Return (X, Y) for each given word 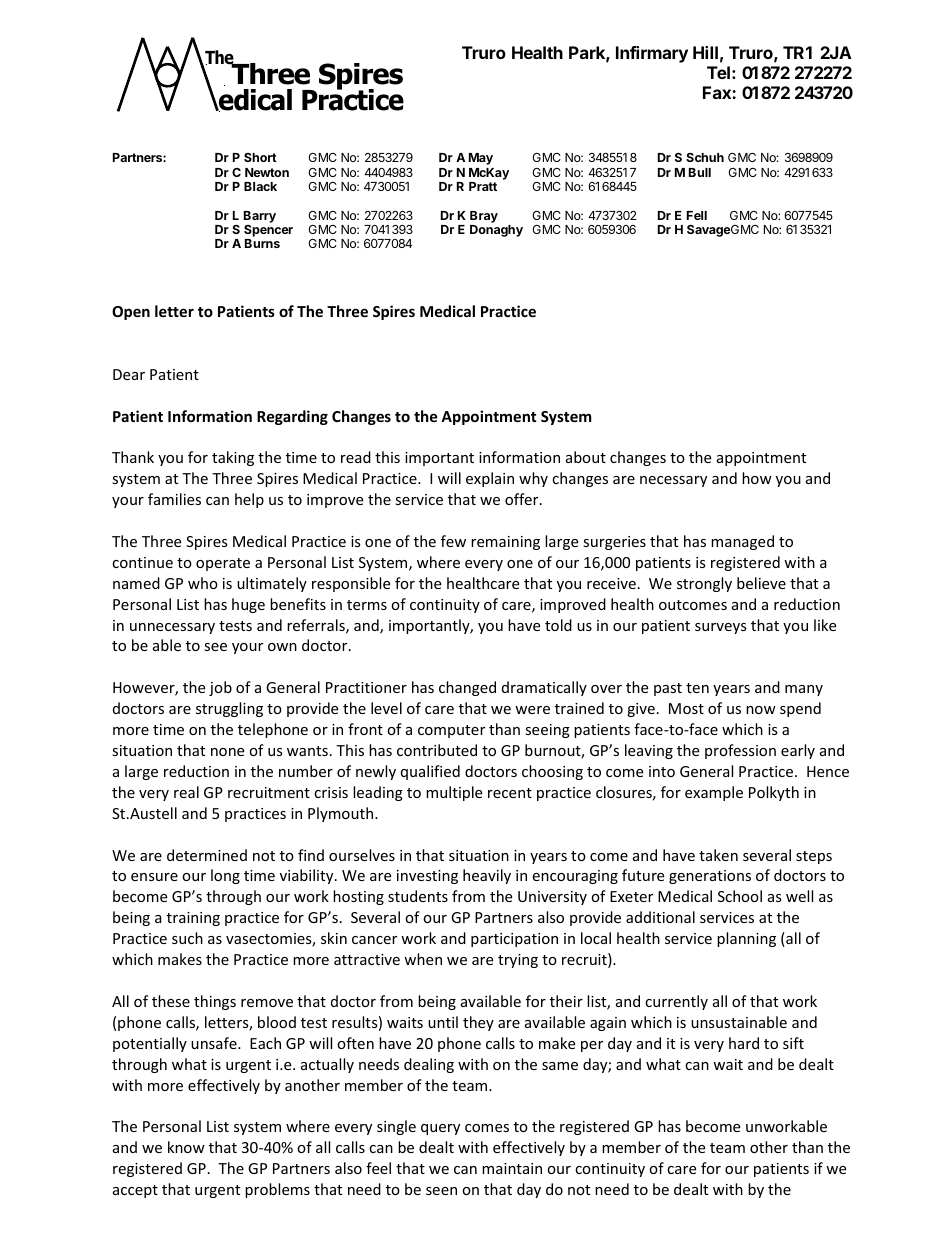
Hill (705, 52)
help (249, 500)
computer (451, 731)
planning (746, 939)
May (481, 159)
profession (740, 751)
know (186, 1147)
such (187, 938)
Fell (697, 215)
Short (260, 157)
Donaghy (496, 231)
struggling (229, 709)
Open (131, 313)
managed (742, 542)
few (453, 541)
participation (514, 940)
